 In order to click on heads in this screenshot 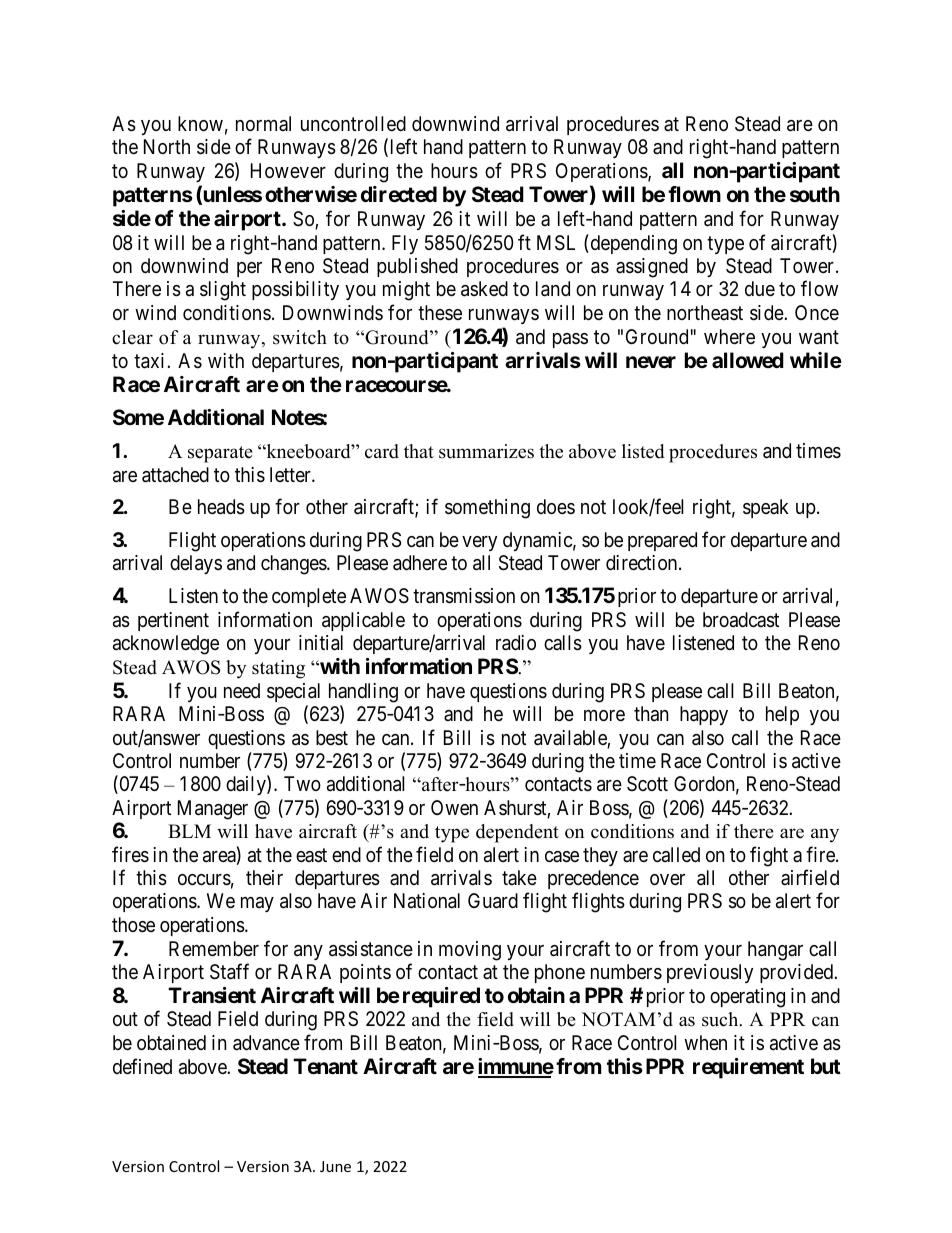, I will do `click(221, 507)`.
